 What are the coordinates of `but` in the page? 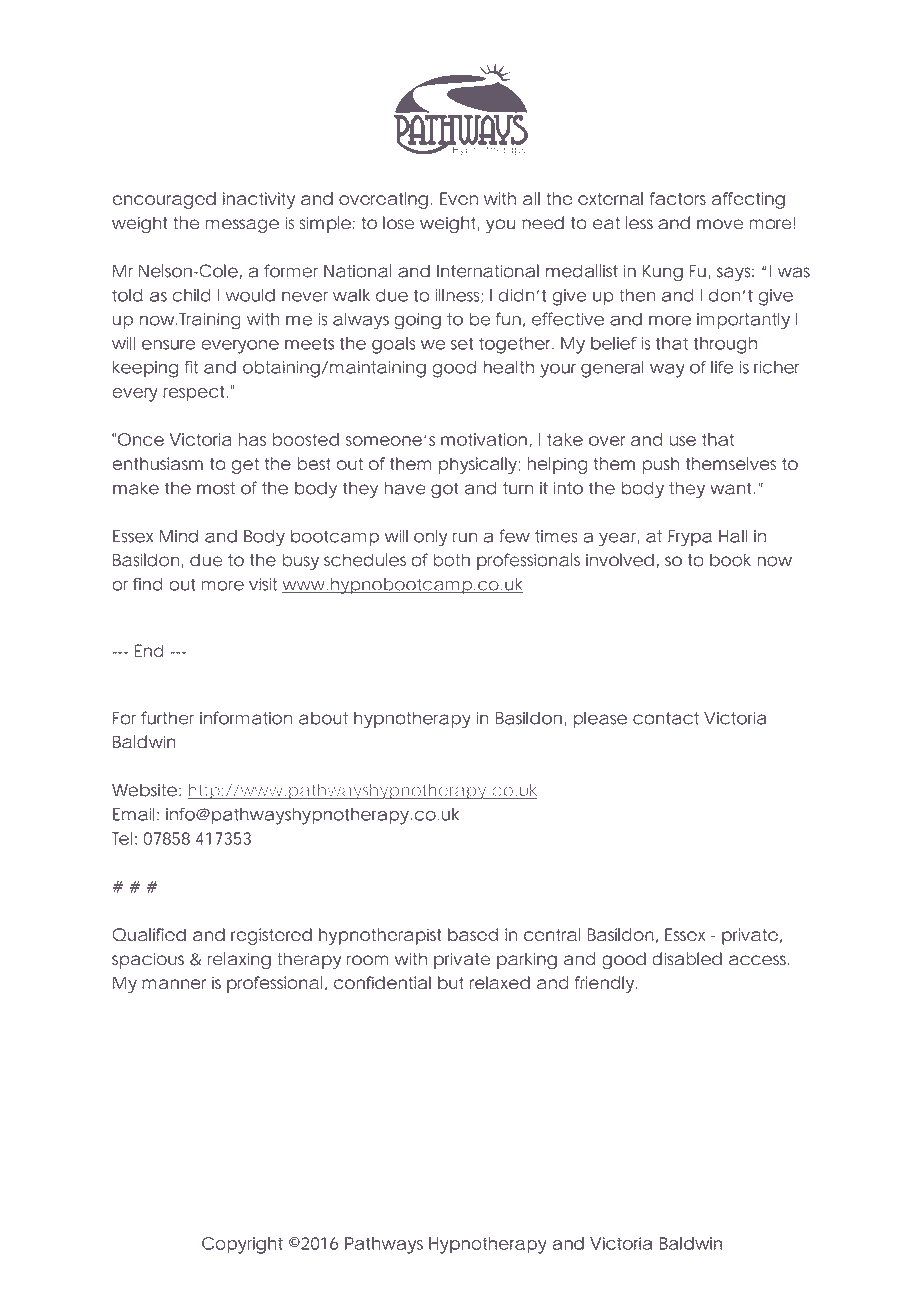 It's located at (451, 982).
